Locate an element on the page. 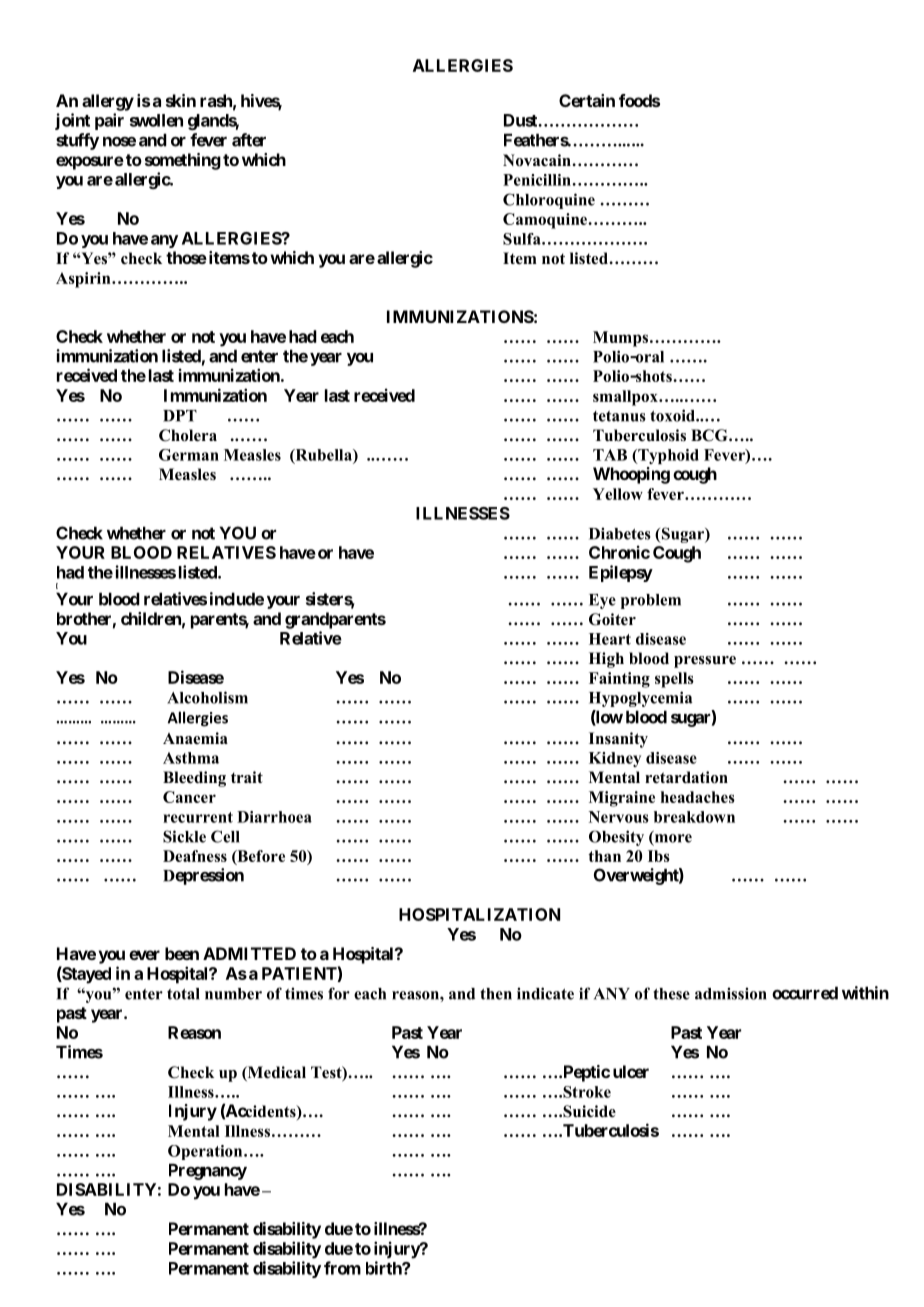 This page has height=1307, width=924. Dust is located at coordinates (521, 120).
